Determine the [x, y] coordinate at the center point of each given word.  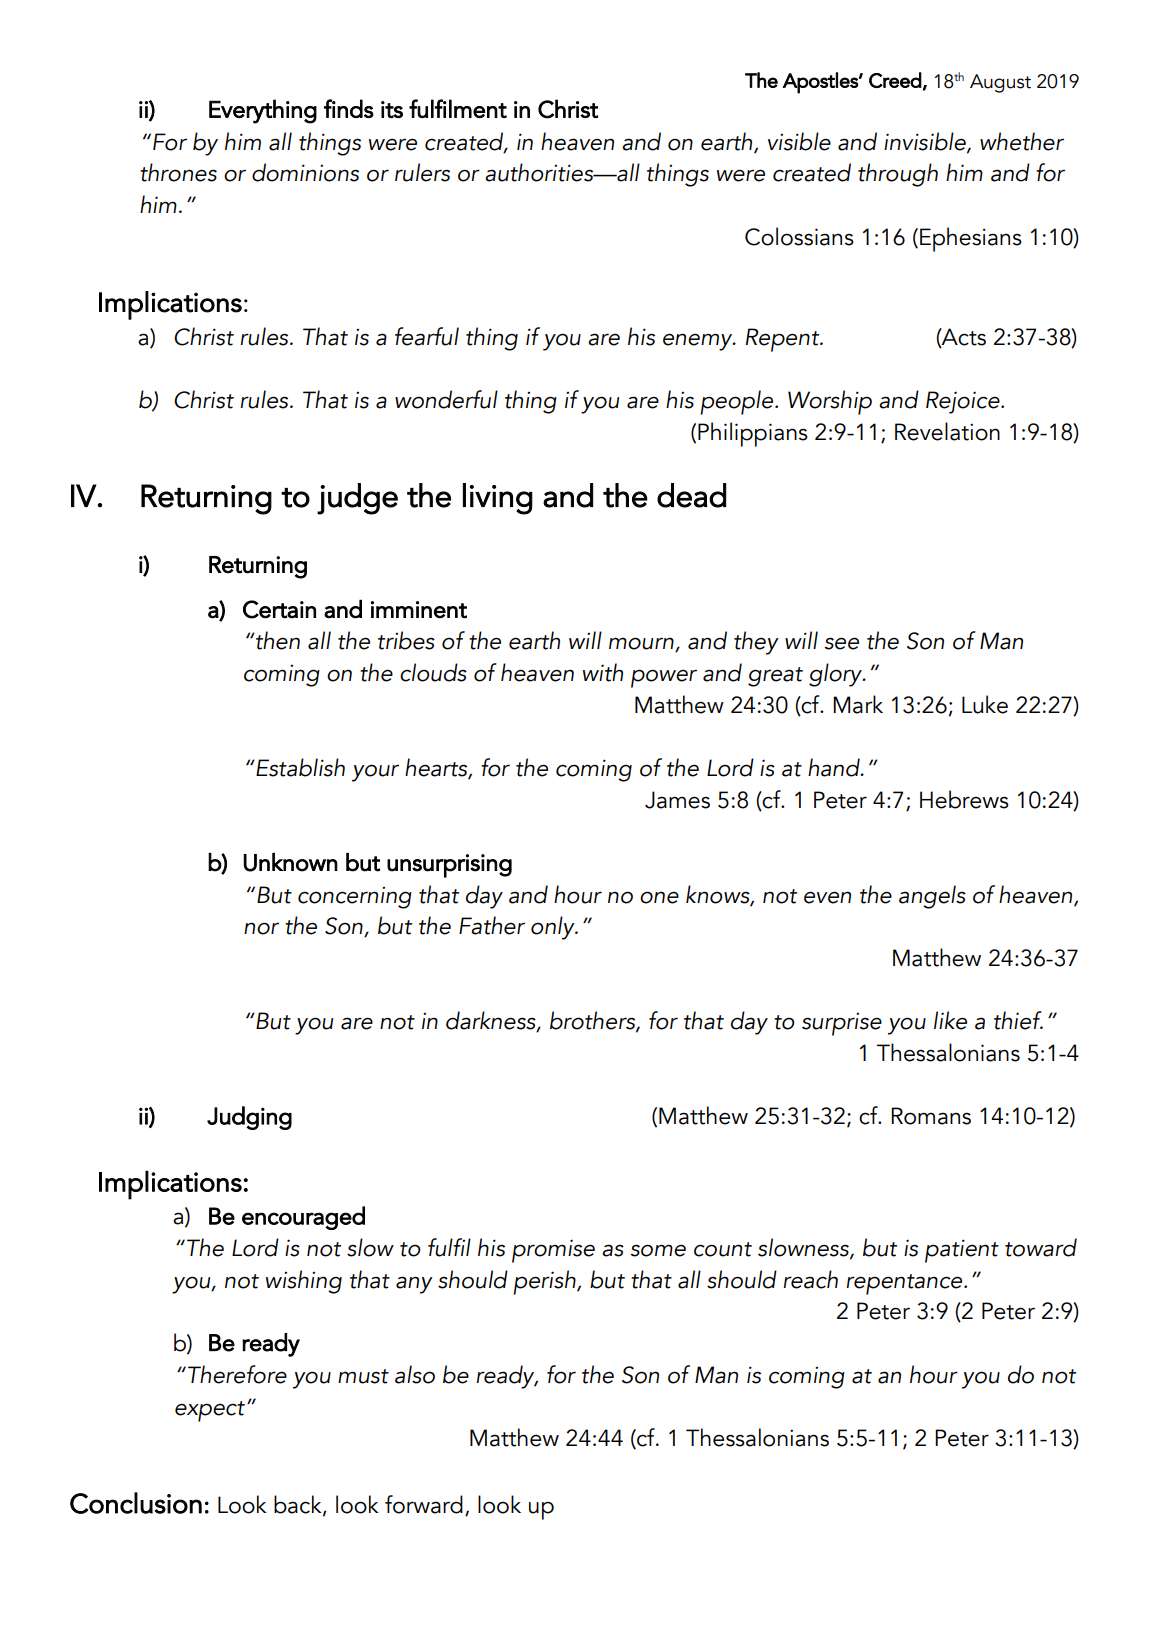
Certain [279, 609]
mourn [642, 644]
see [841, 643]
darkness [492, 1021]
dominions [305, 172]
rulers [422, 172]
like [950, 1020]
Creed [895, 80]
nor [261, 928]
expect [210, 1411]
